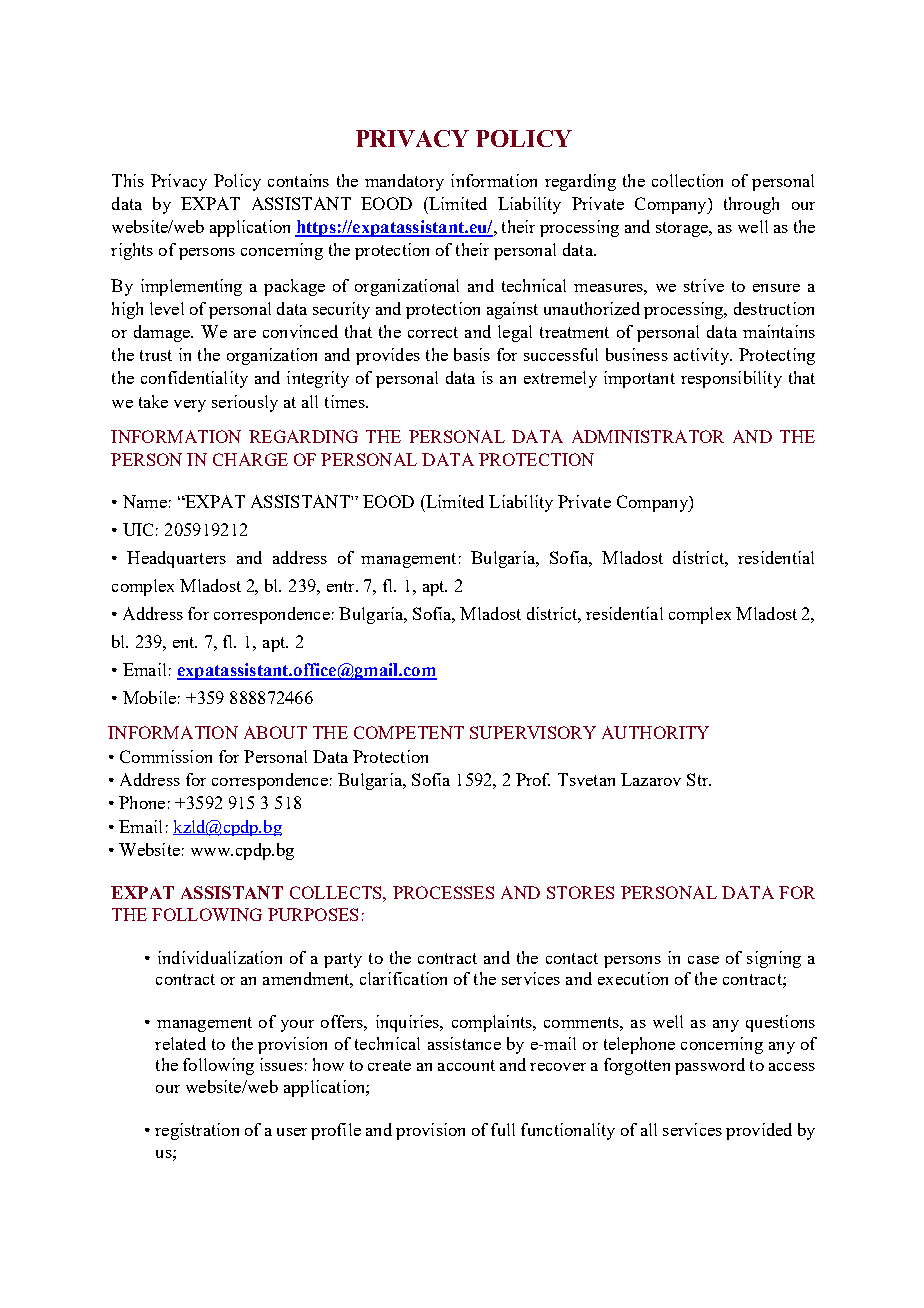 The height and width of the screenshot is (1308, 924). I want to click on Mobile, so click(149, 697).
